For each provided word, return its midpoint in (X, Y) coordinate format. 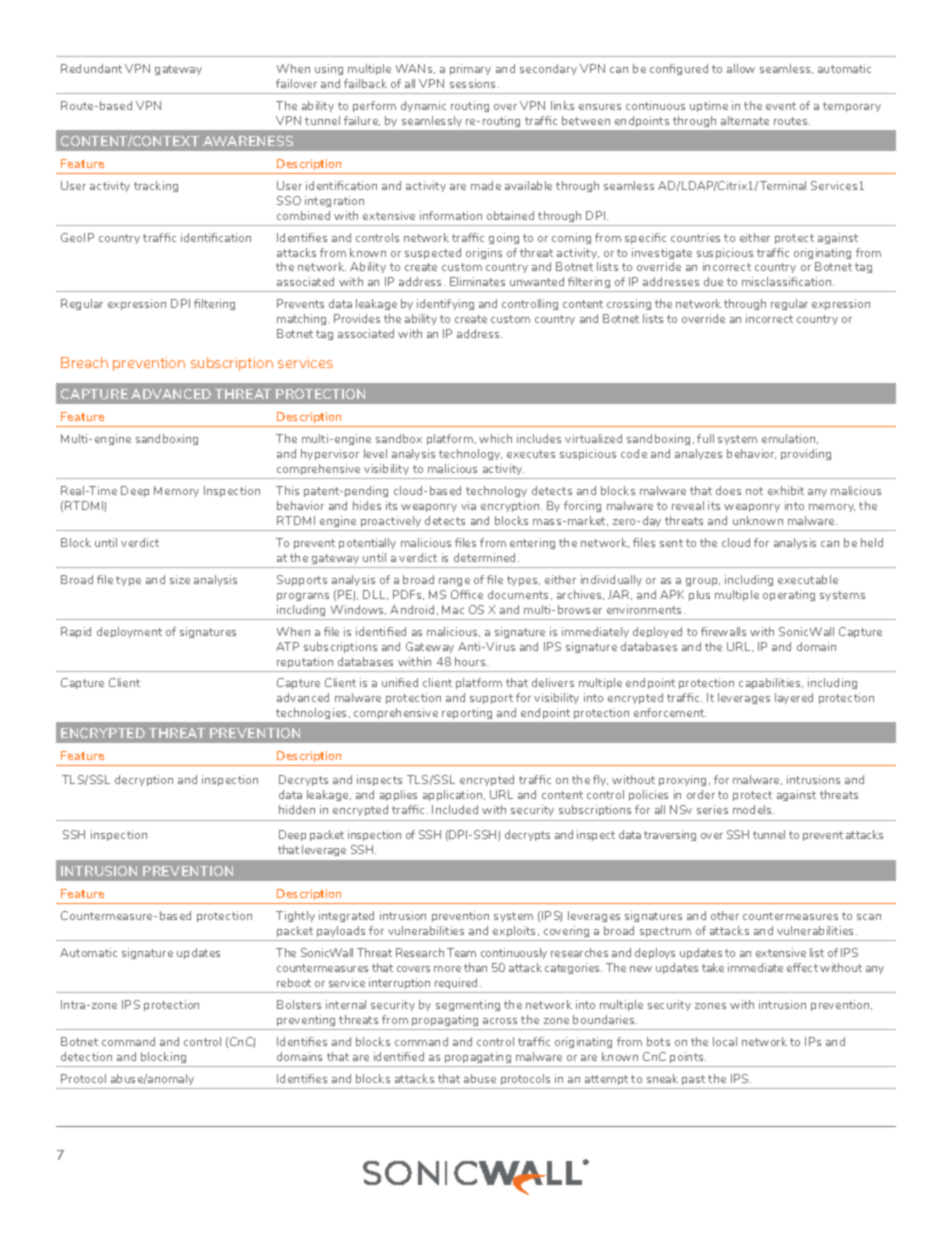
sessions (474, 83)
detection (86, 1056)
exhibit (786, 490)
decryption (144, 780)
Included (455, 809)
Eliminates (477, 281)
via (468, 505)
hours (471, 661)
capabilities (771, 683)
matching (303, 319)
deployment (129, 632)
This (287, 490)
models (753, 809)
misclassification (788, 281)
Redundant (91, 68)
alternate (745, 120)
